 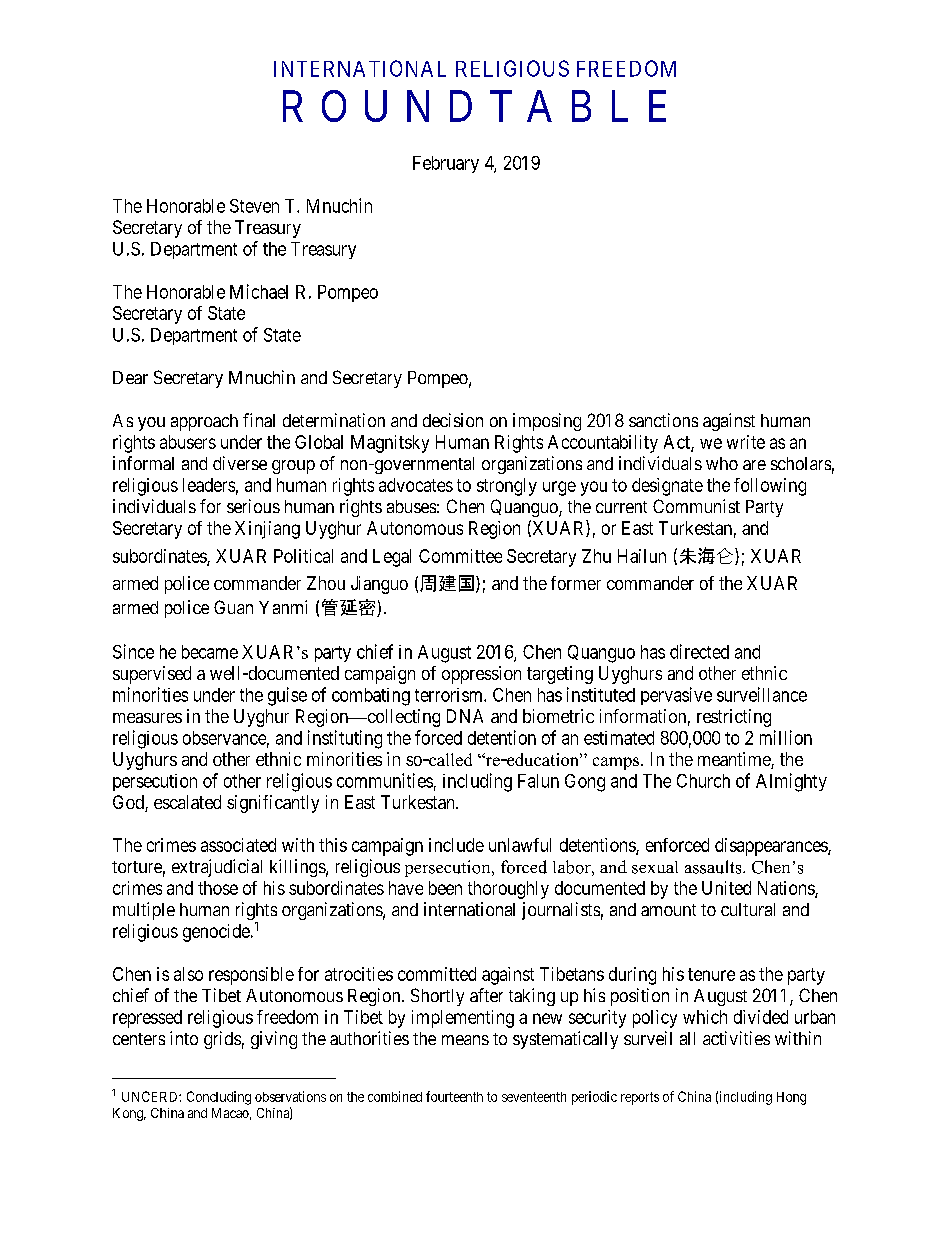 What do you see at coordinates (735, 760) in the image?
I see `meantime` at bounding box center [735, 760].
